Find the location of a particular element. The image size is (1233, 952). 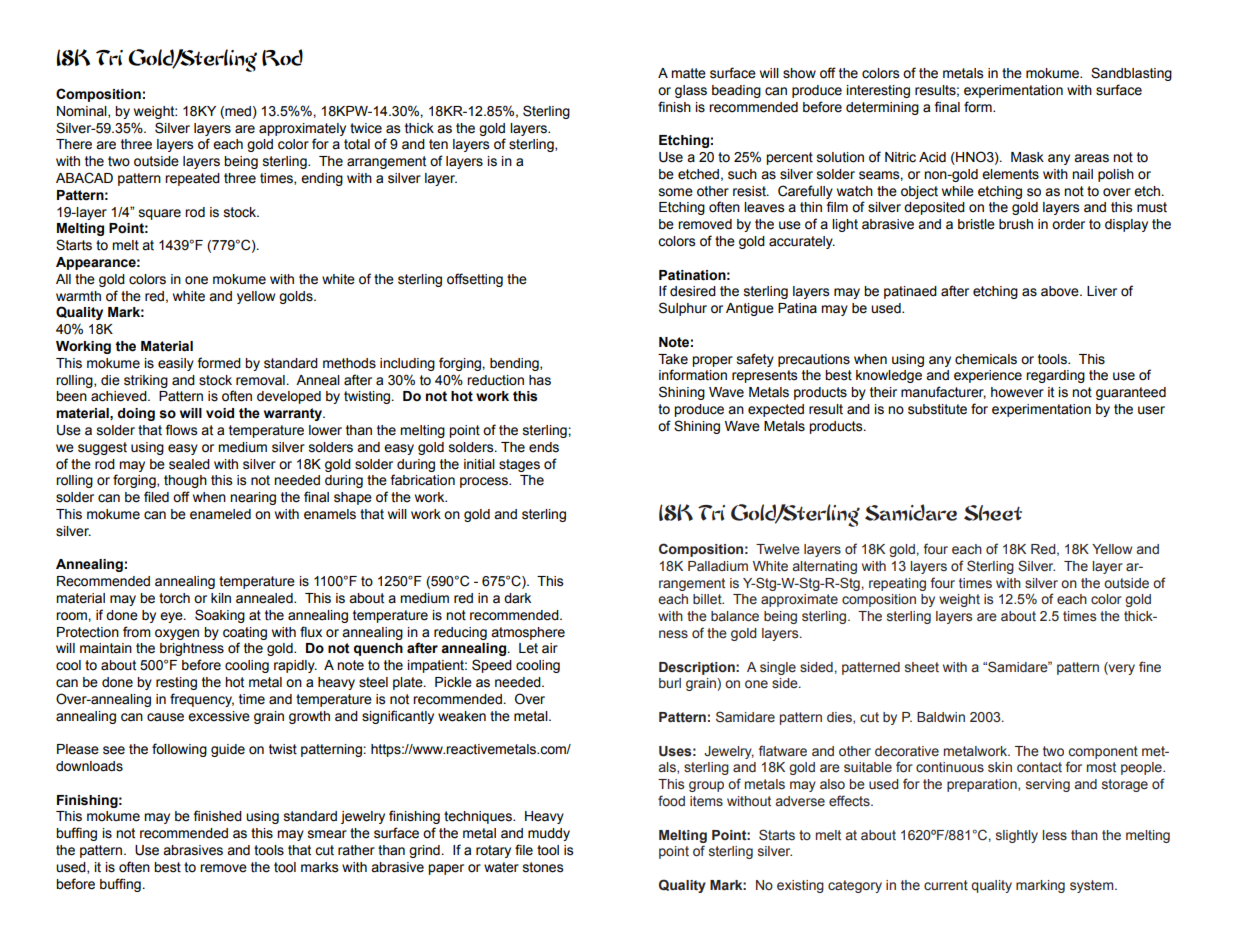

Sandblasting is located at coordinates (1131, 74).
